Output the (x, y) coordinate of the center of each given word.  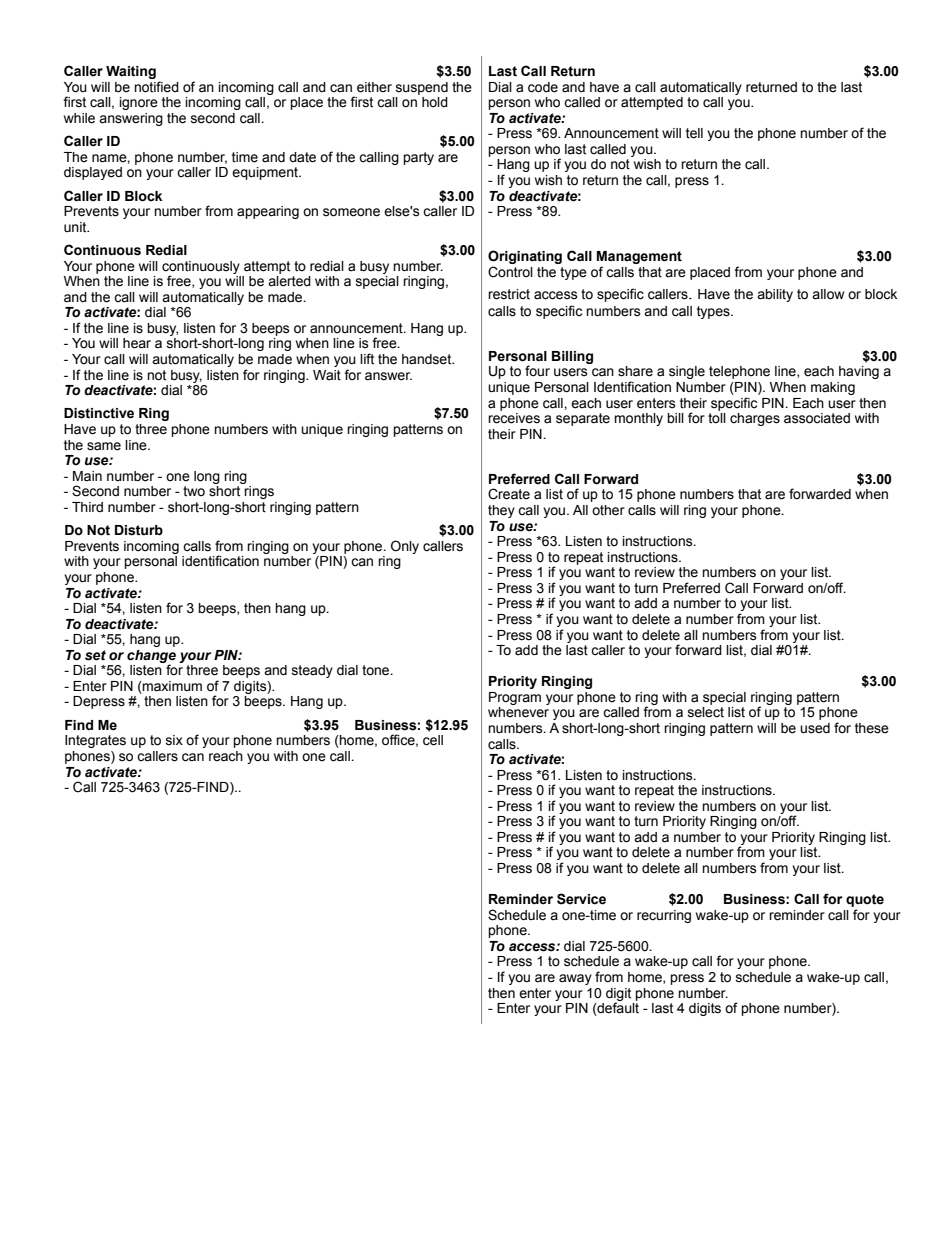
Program (515, 698)
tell (694, 133)
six (174, 740)
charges (755, 419)
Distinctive (99, 413)
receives (514, 418)
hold (435, 102)
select (706, 712)
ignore (139, 103)
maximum (171, 687)
